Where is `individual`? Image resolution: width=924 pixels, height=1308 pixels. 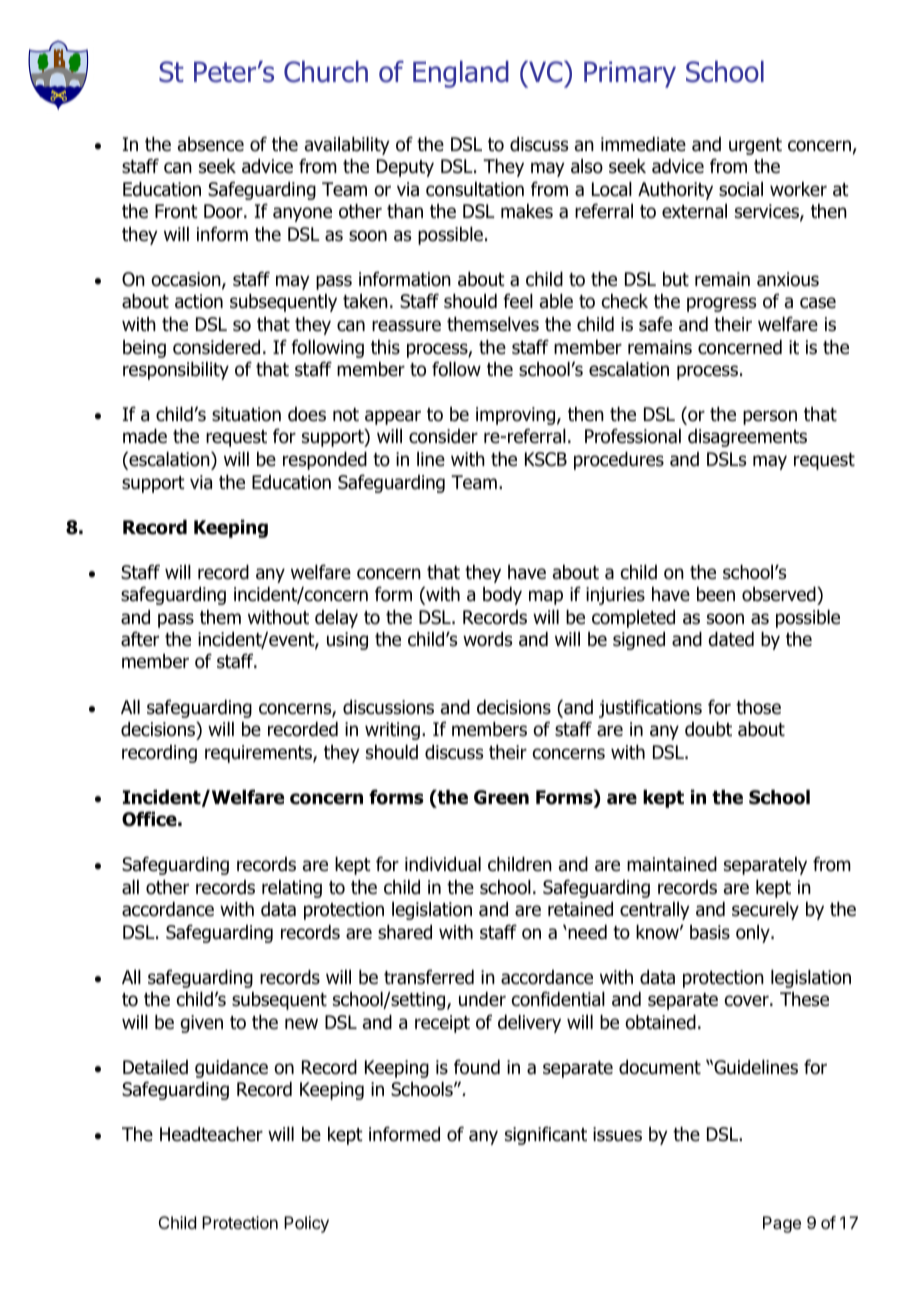
individual is located at coordinates (443, 864).
